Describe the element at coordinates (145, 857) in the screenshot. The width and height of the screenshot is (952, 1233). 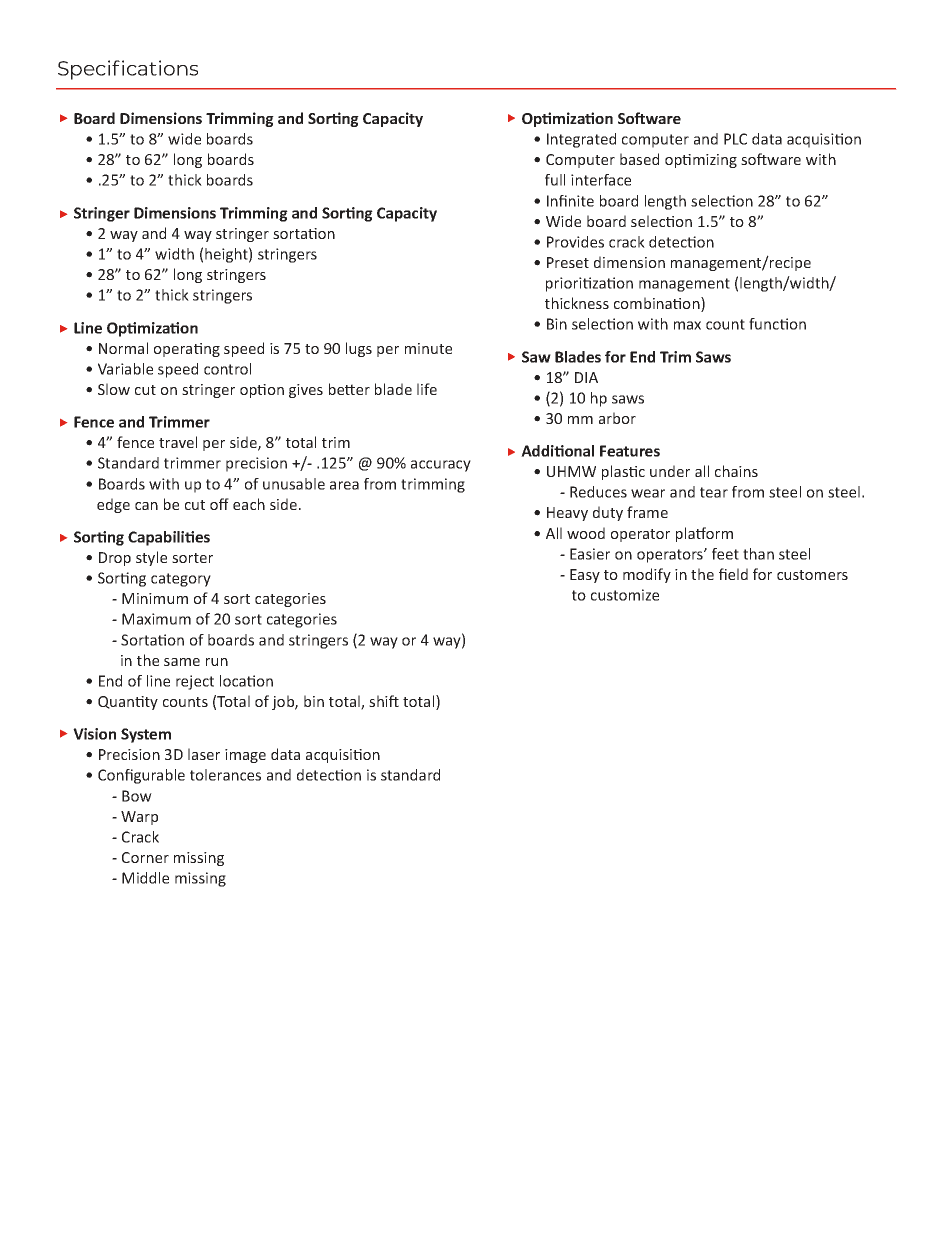
I see `Corner` at that location.
